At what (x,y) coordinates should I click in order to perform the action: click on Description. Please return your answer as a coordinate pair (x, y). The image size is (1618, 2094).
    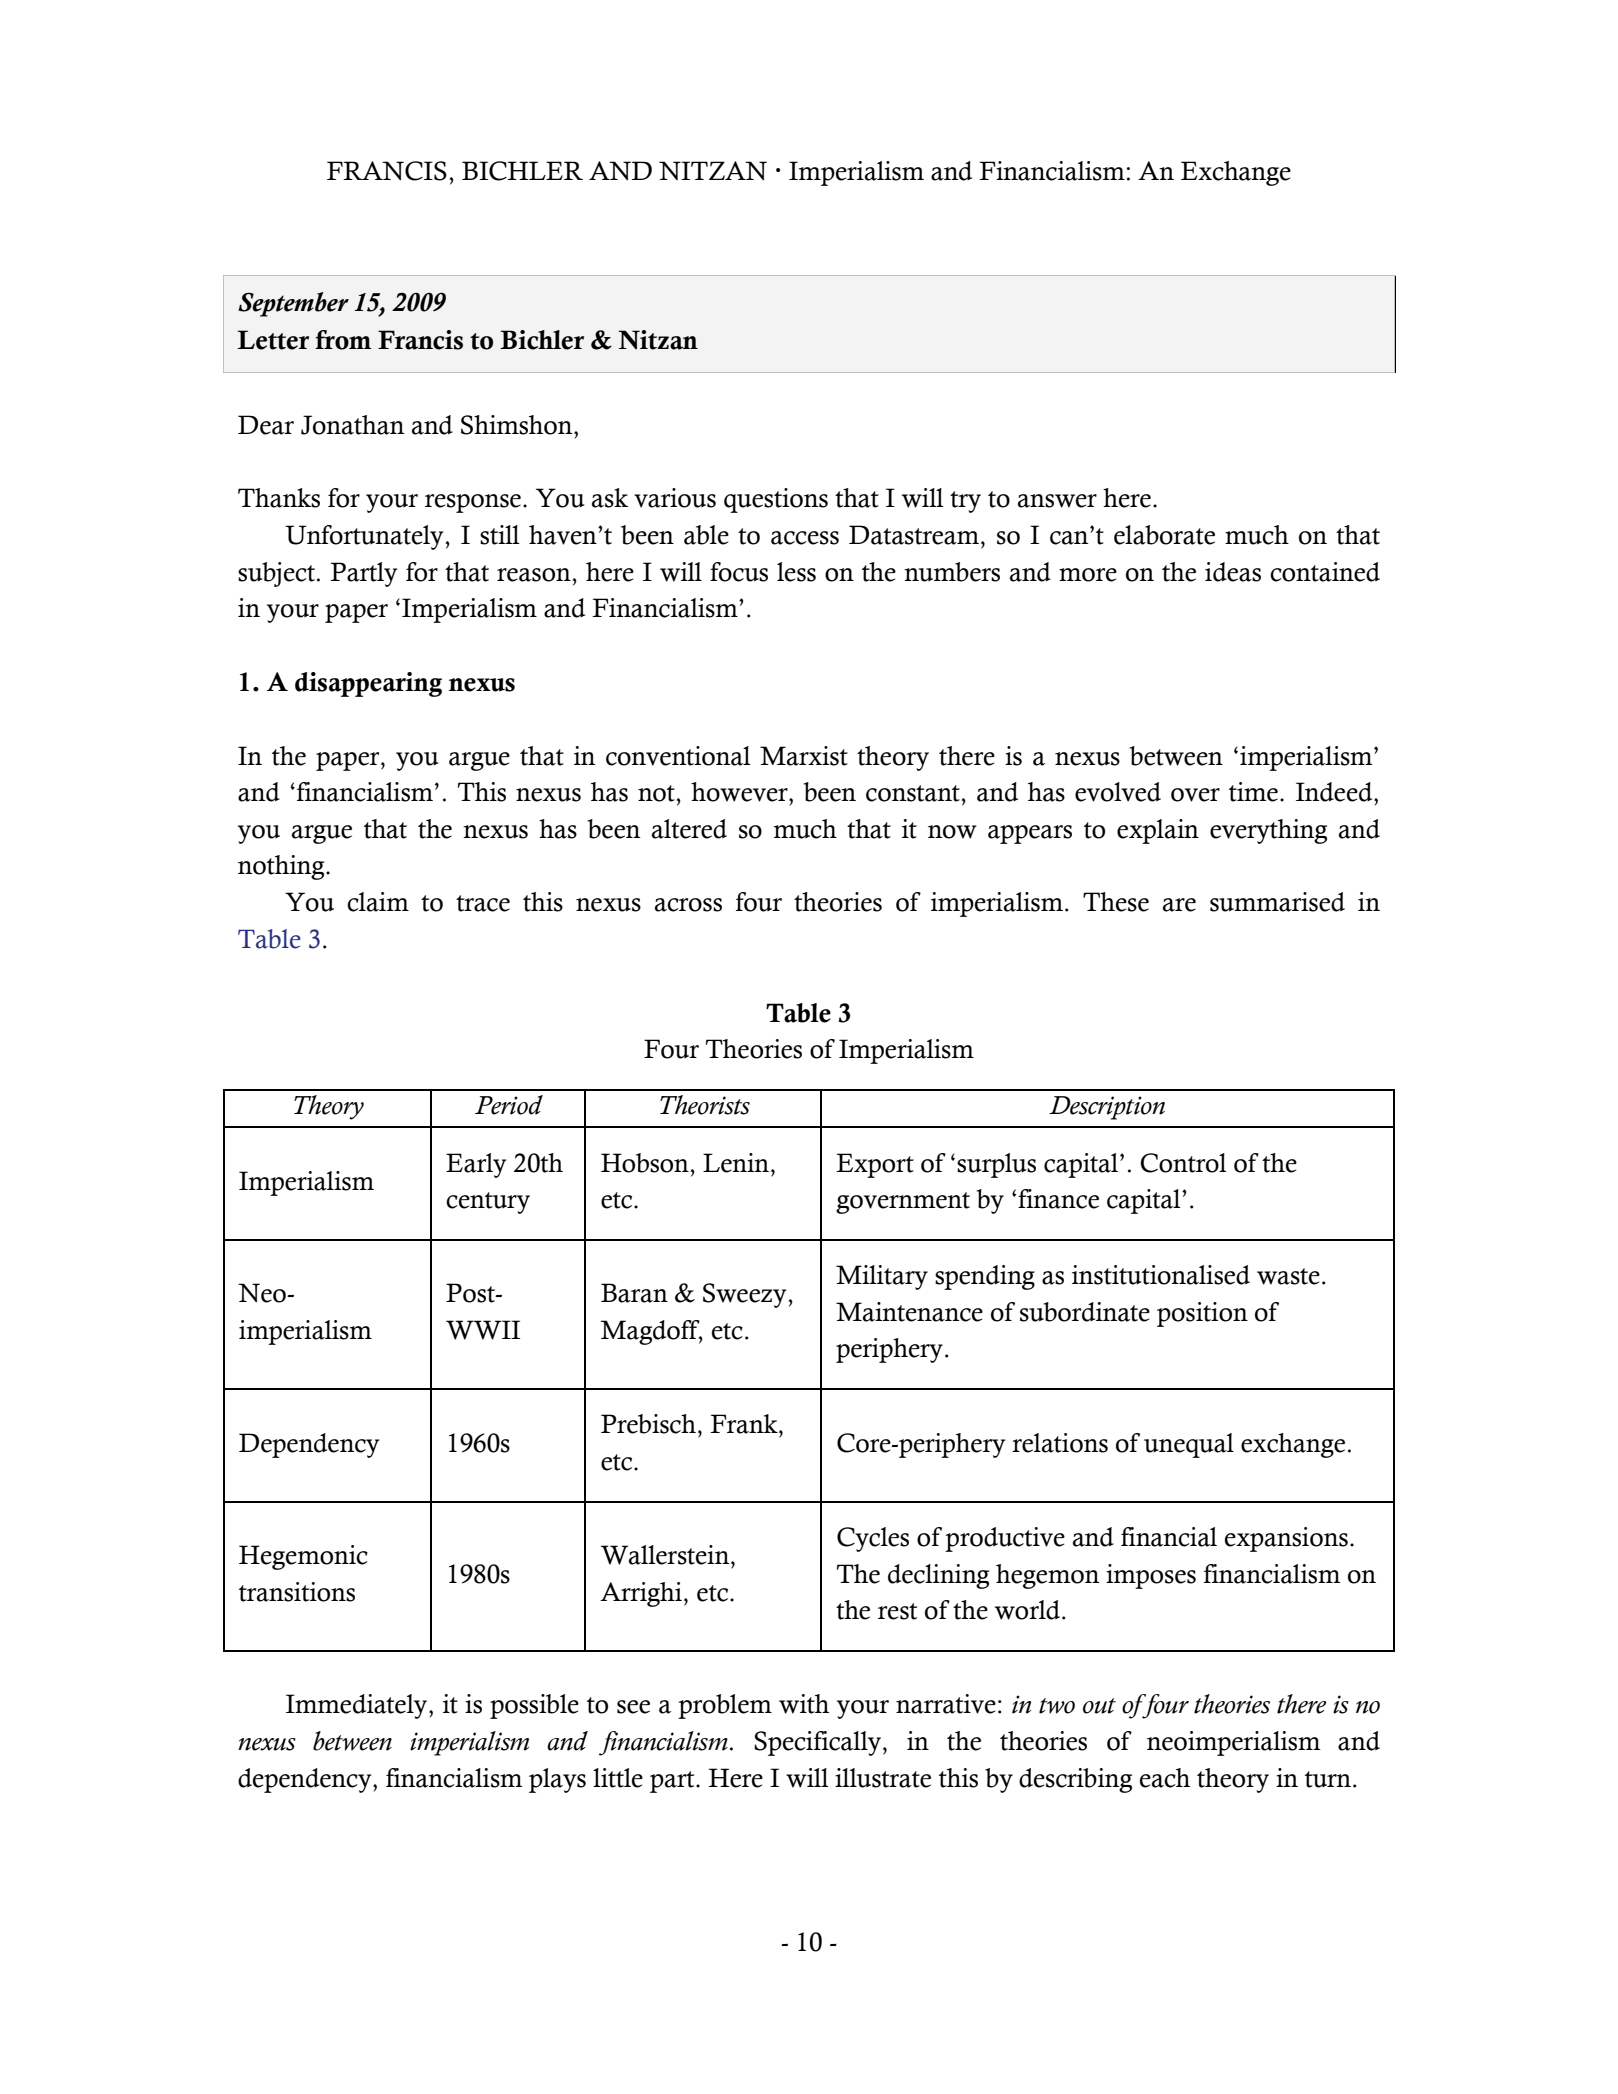
    Looking at the image, I should click on (1107, 1108).
